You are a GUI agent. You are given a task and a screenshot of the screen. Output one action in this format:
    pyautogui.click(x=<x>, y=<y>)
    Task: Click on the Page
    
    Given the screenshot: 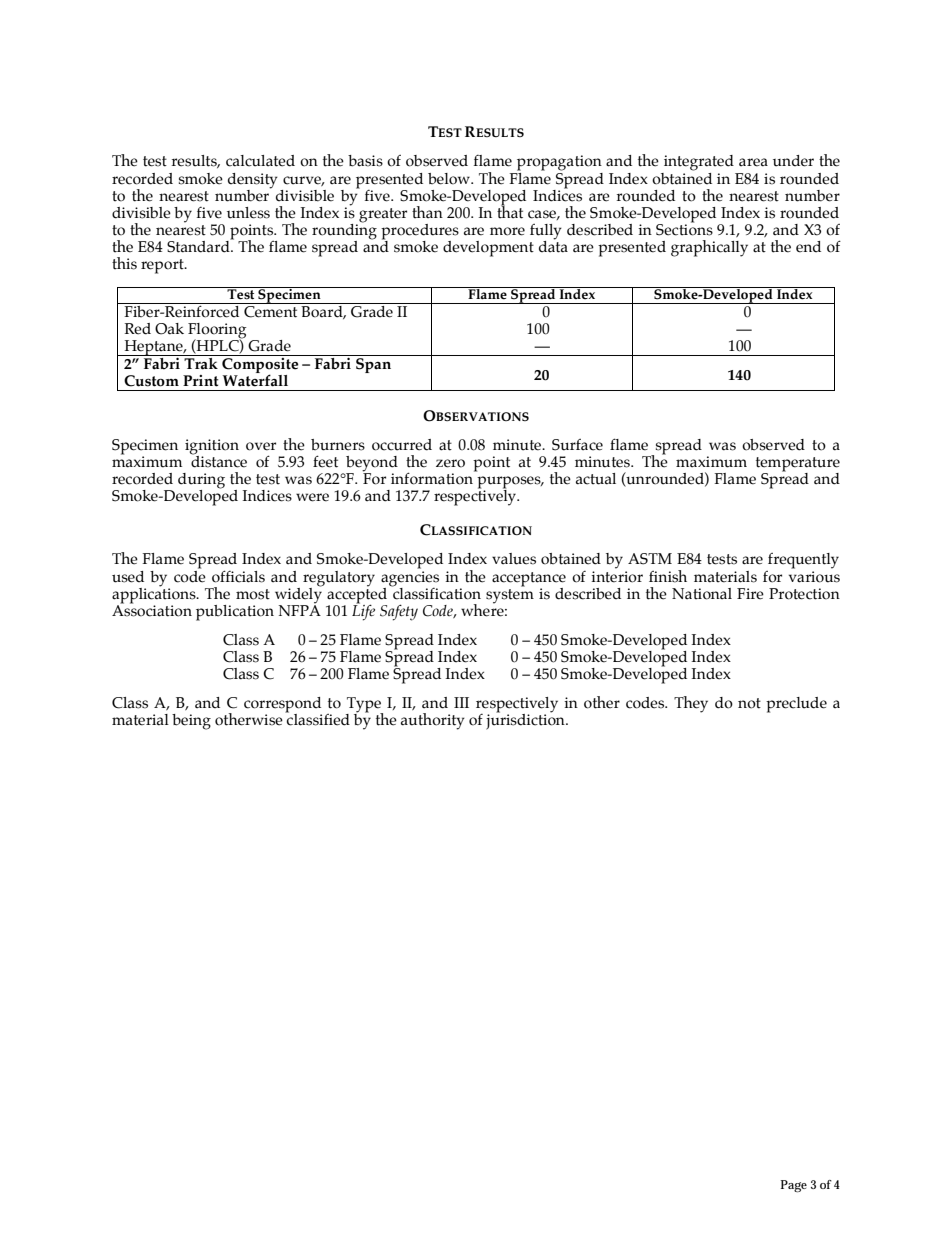 What is the action you would take?
    pyautogui.click(x=794, y=1186)
